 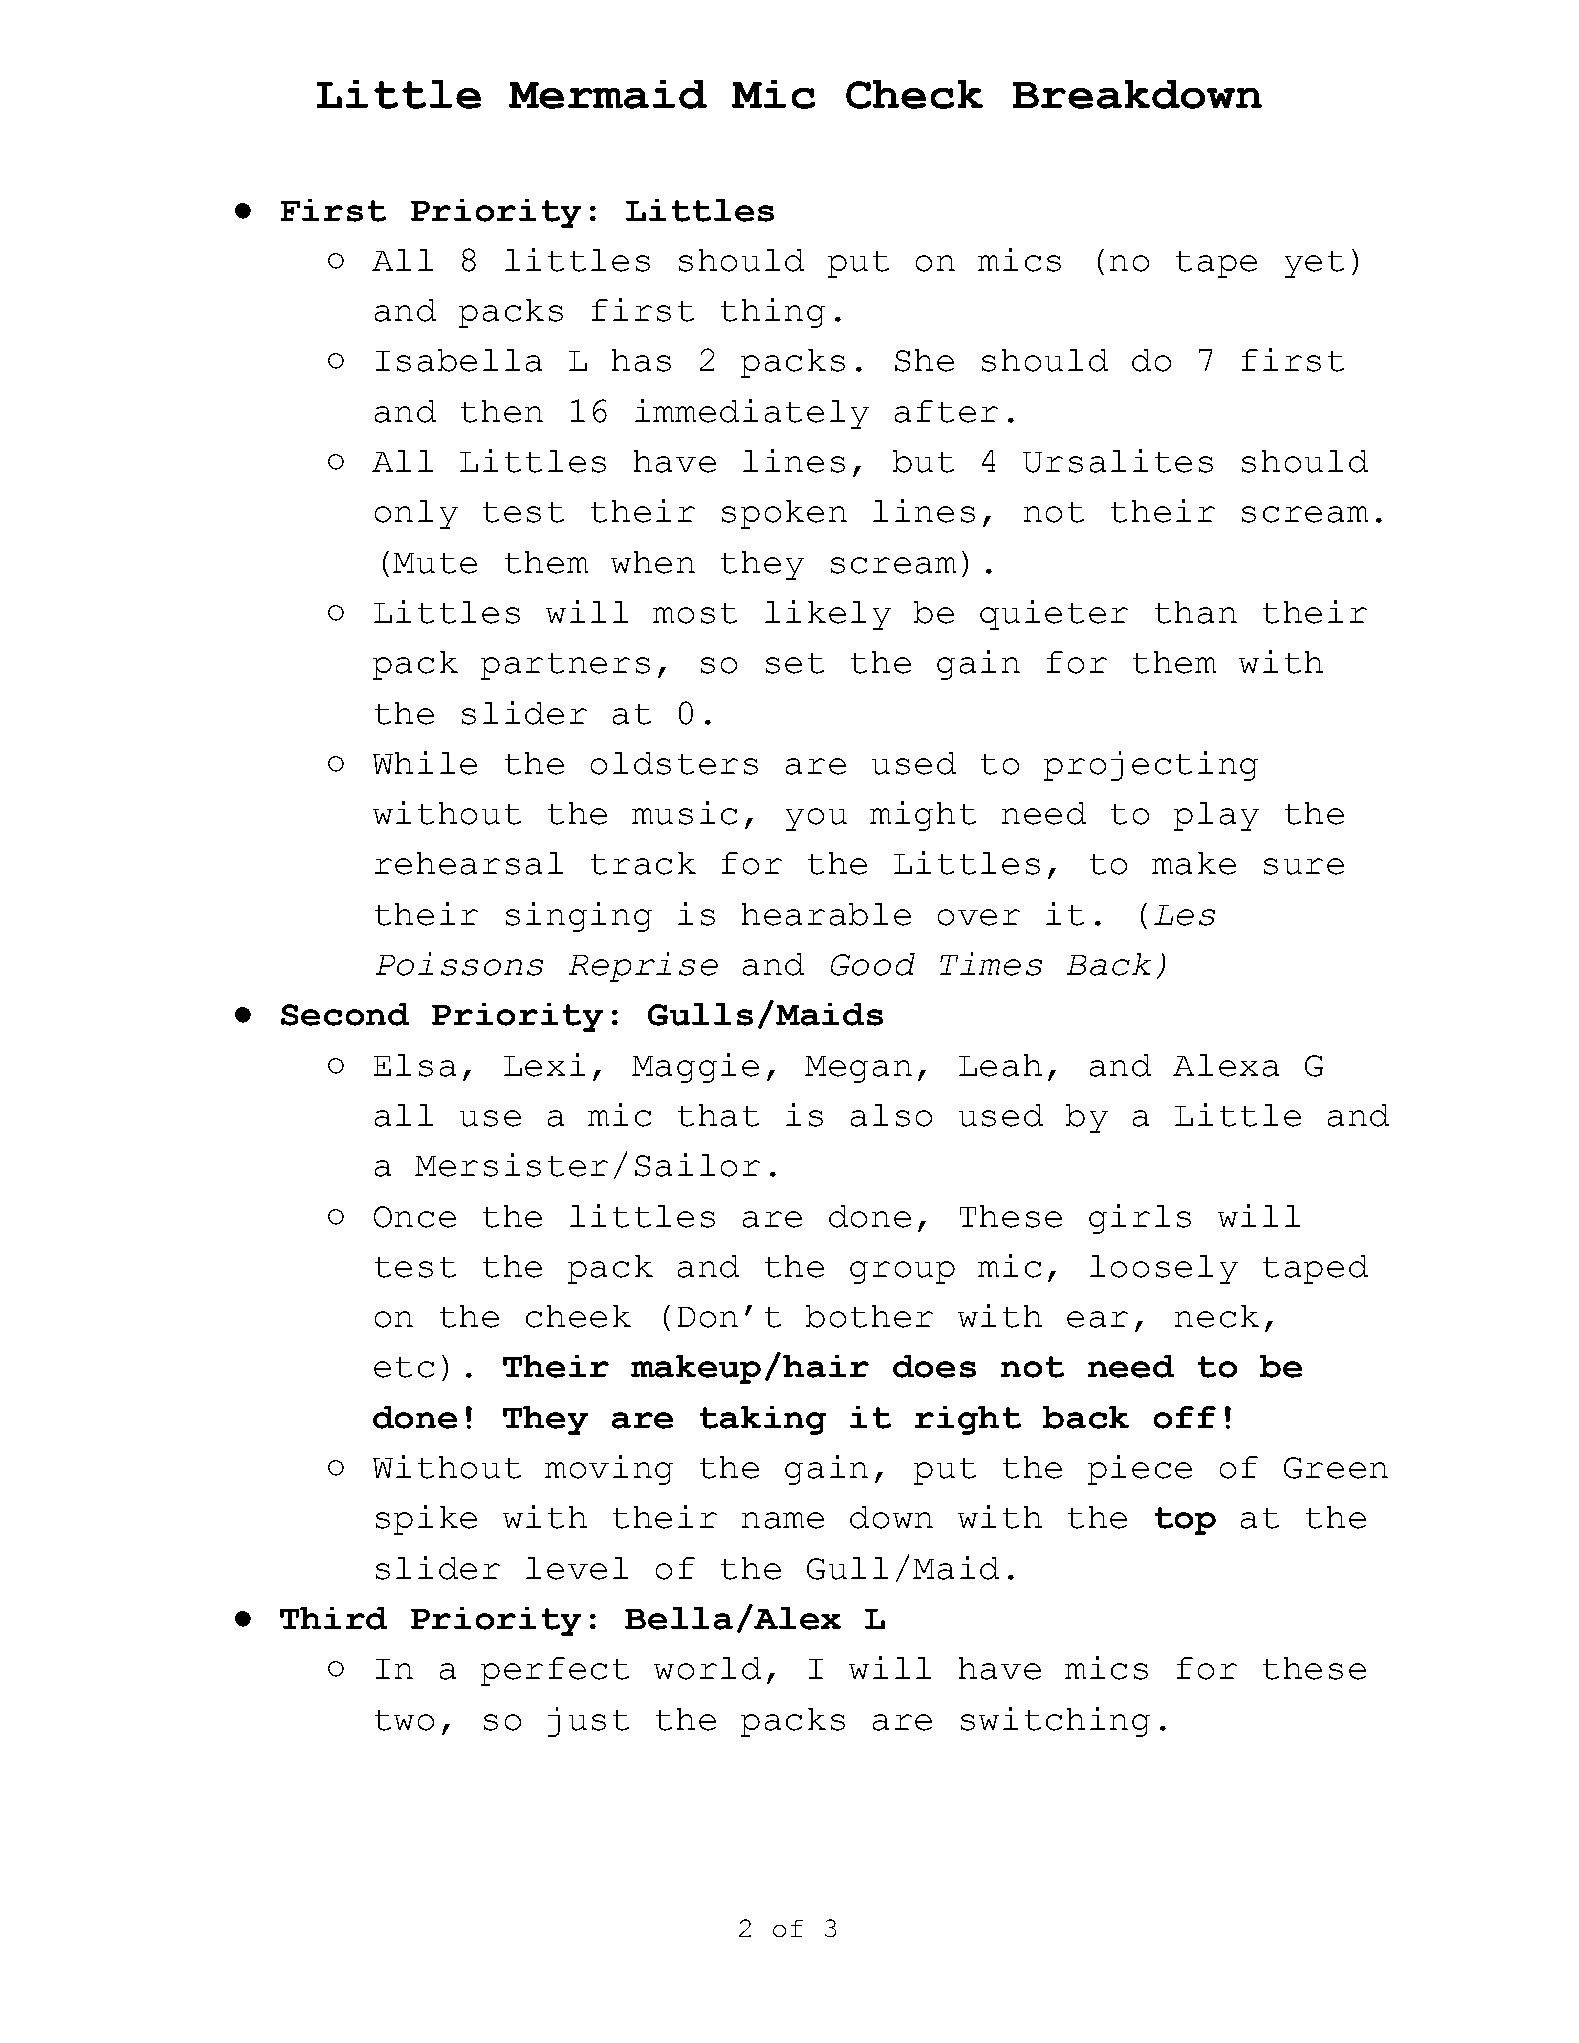 I want to click on spoken, so click(x=784, y=514).
